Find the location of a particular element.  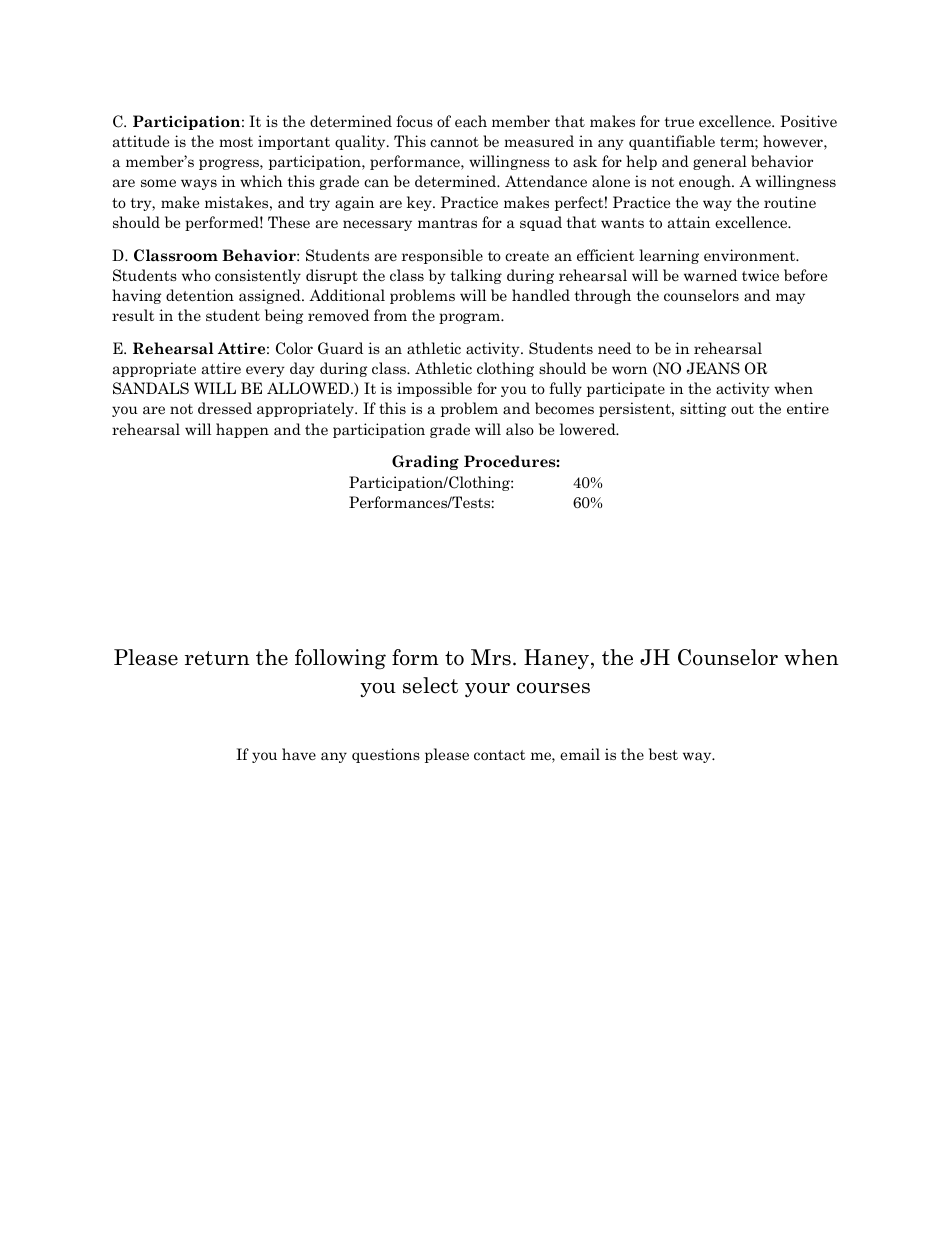

happen is located at coordinates (242, 430).
